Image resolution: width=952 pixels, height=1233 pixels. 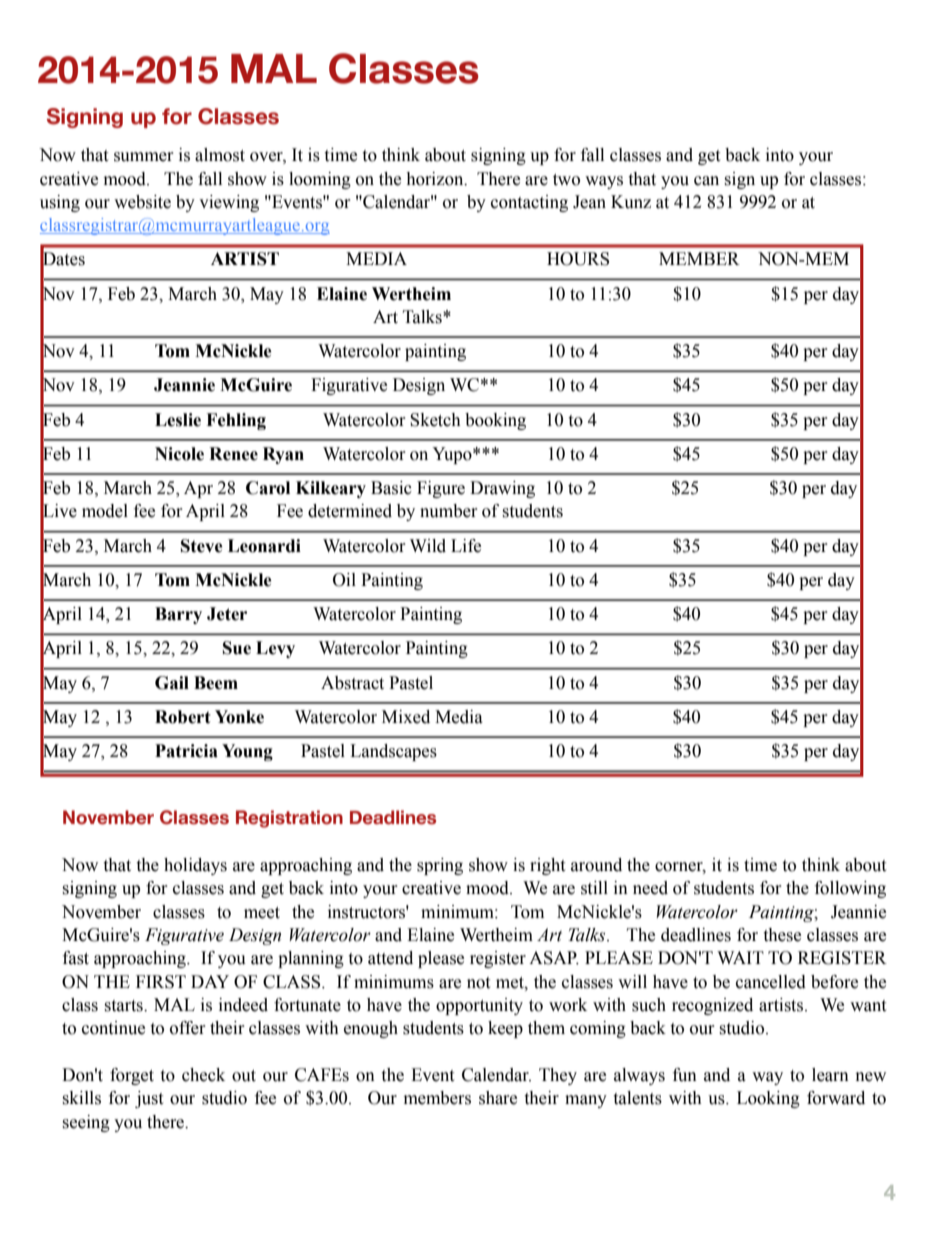 What do you see at coordinates (393, 752) in the image?
I see `Landscapes` at bounding box center [393, 752].
